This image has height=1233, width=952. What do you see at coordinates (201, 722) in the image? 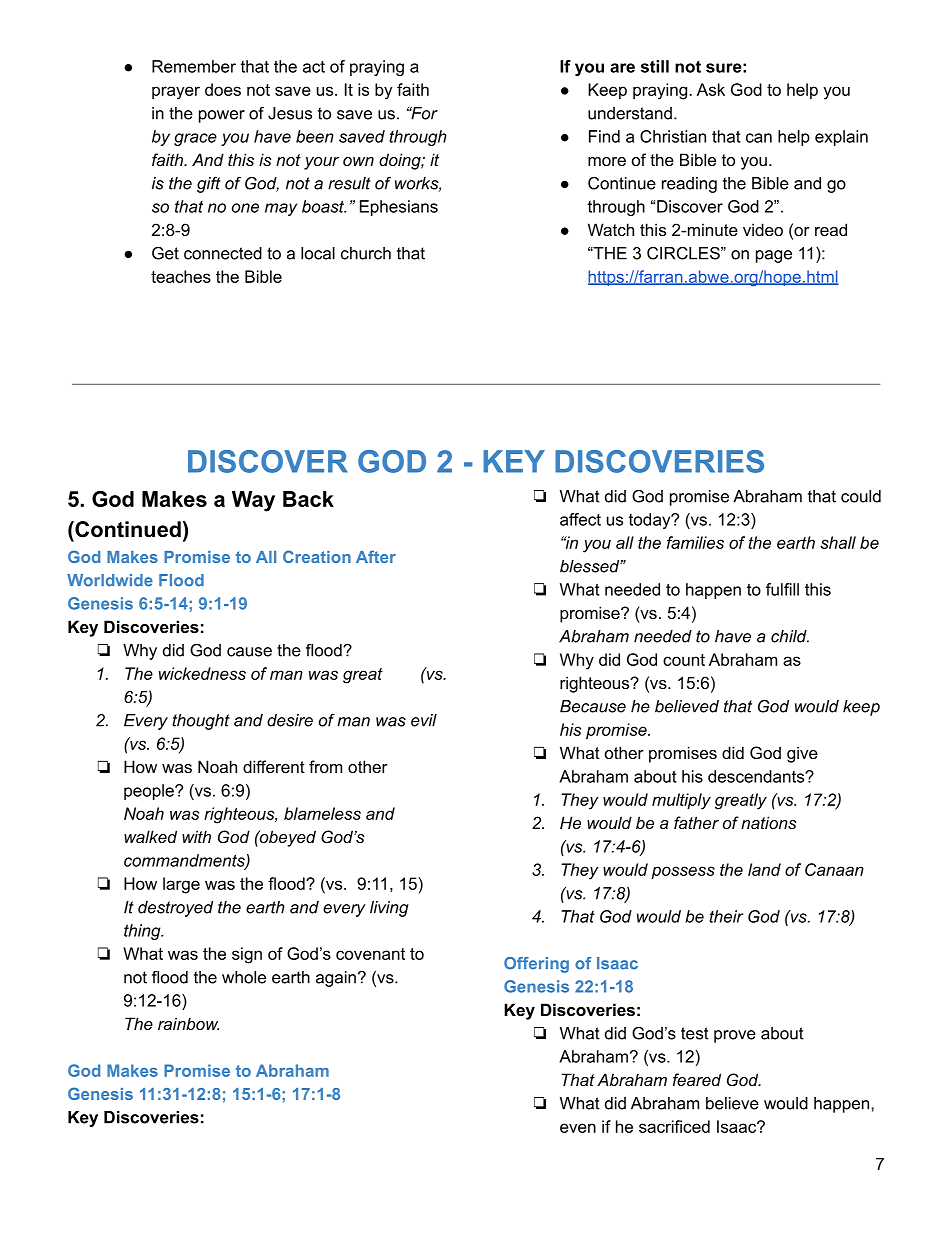
I see `thought` at bounding box center [201, 722].
